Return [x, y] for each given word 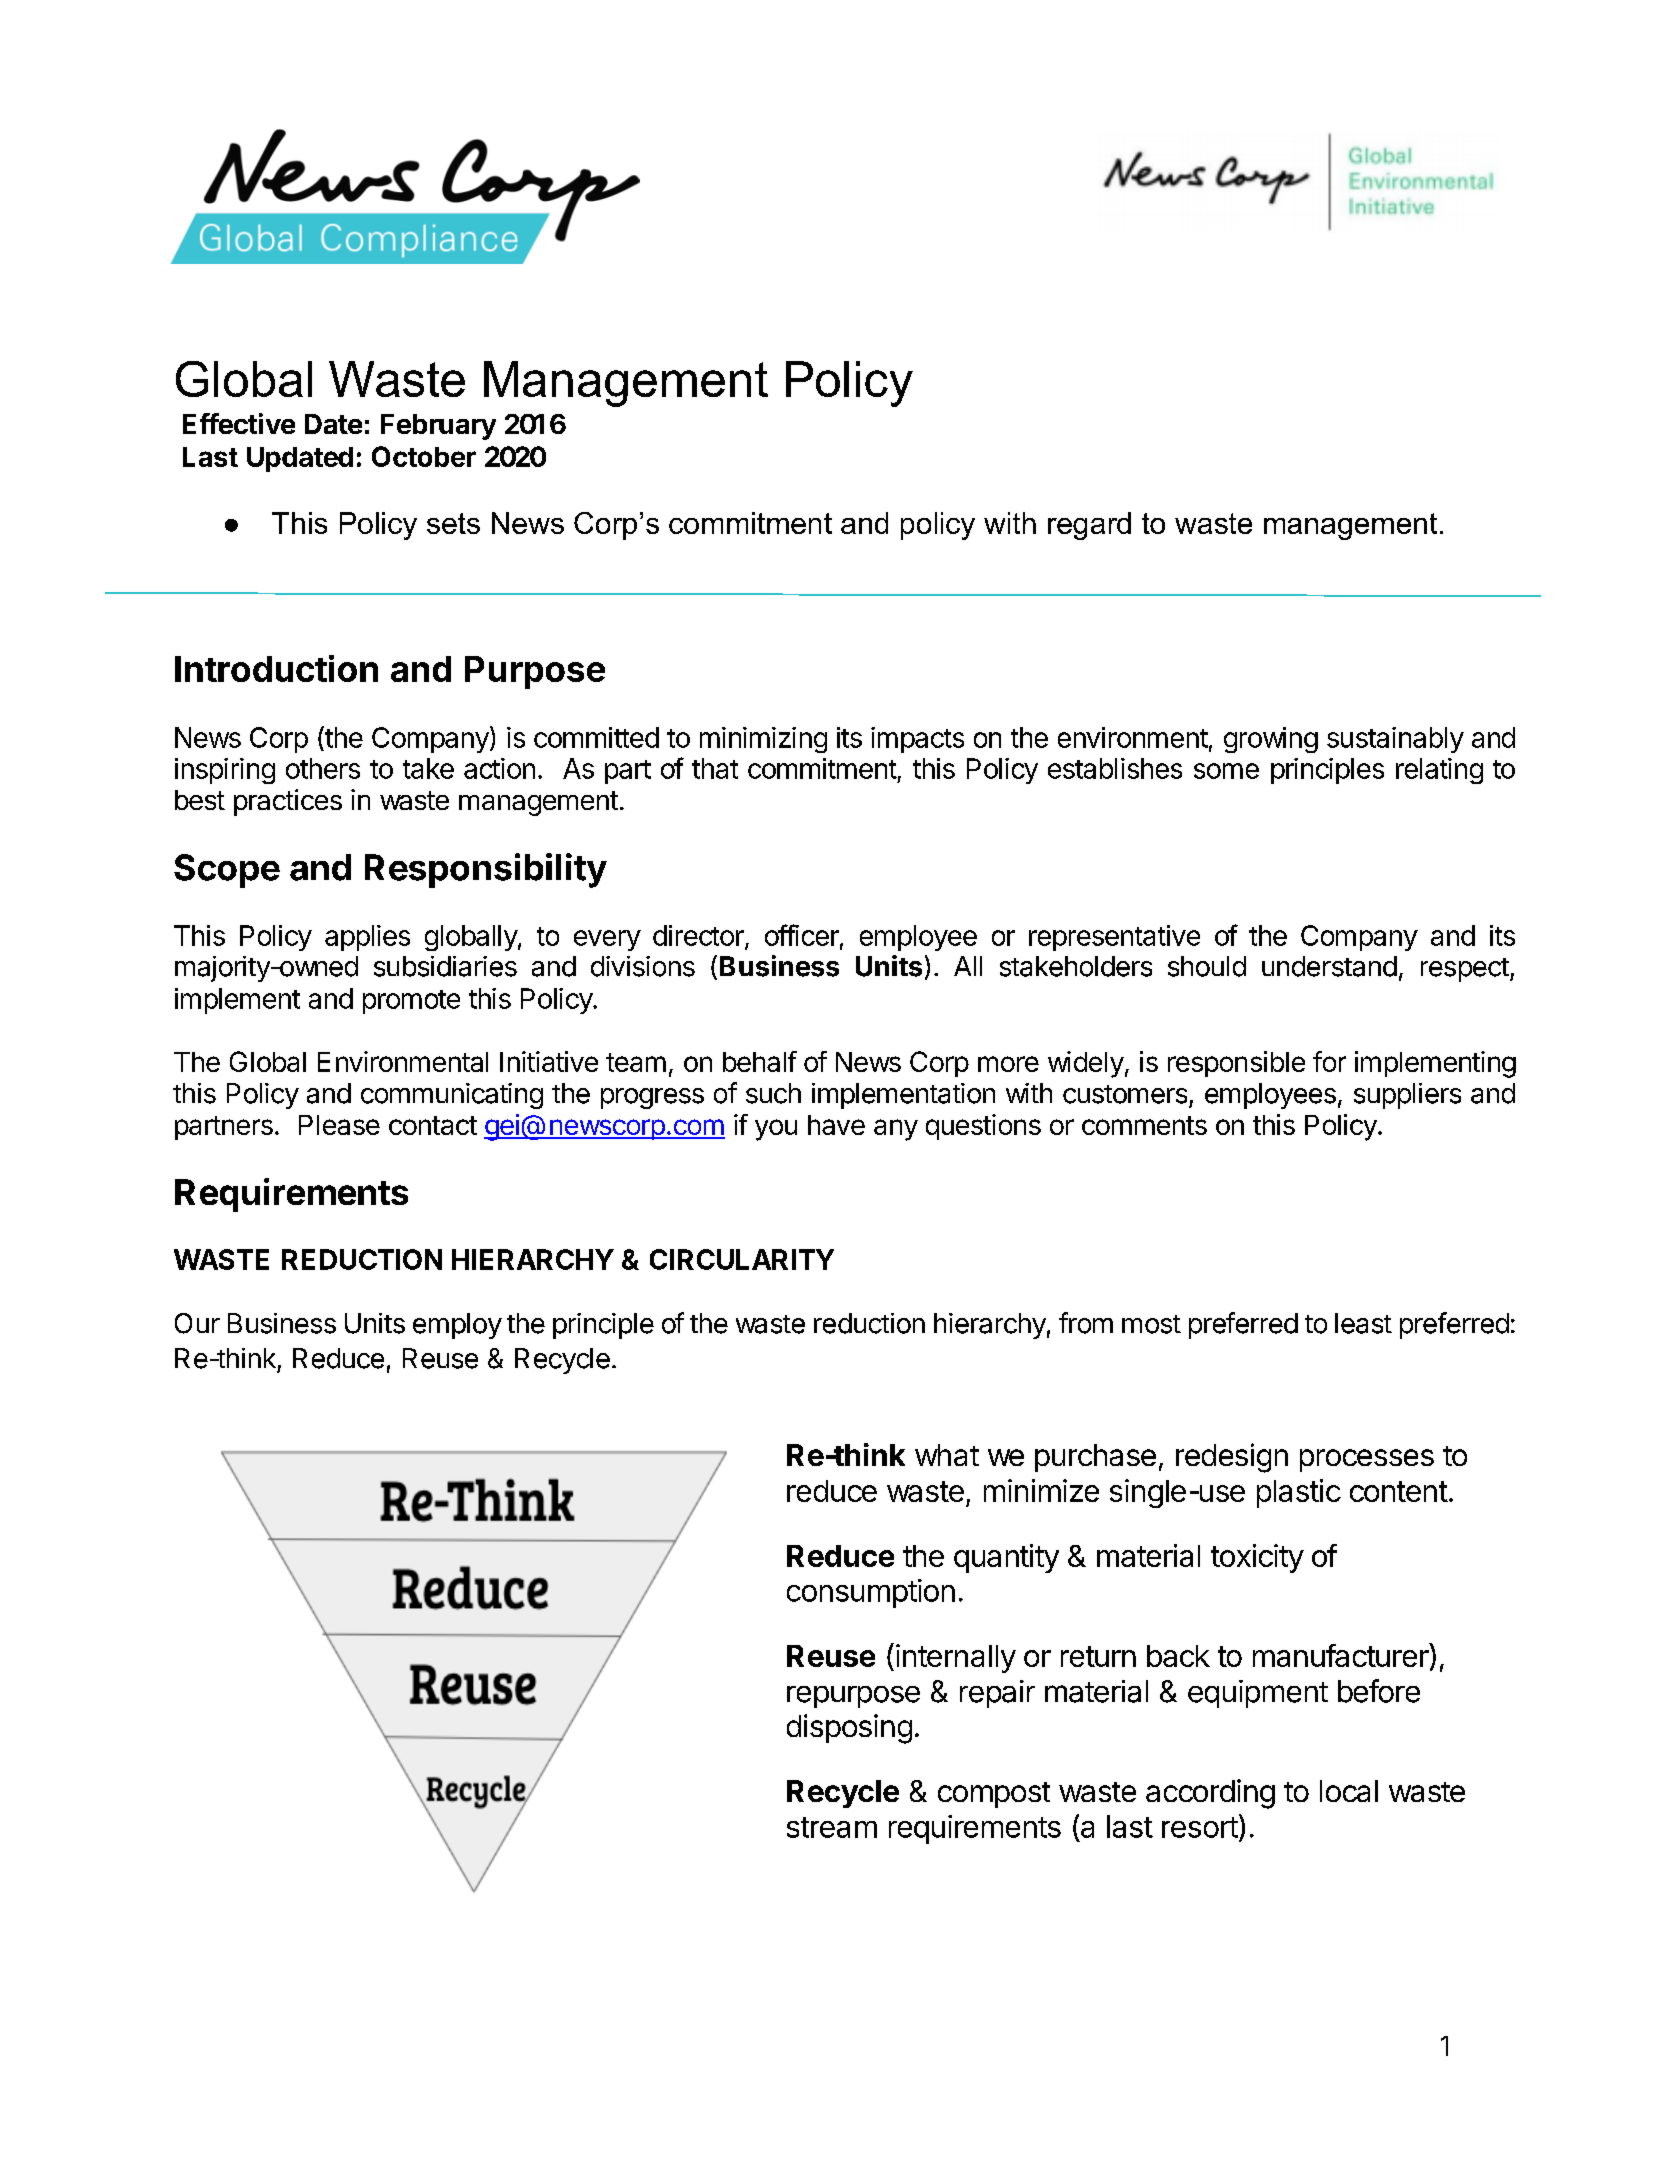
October [424, 456]
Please [339, 1125]
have [836, 1125]
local [1349, 1791]
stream [832, 1827]
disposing [849, 1729]
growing [1271, 740]
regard [1089, 526]
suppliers [1407, 1096]
